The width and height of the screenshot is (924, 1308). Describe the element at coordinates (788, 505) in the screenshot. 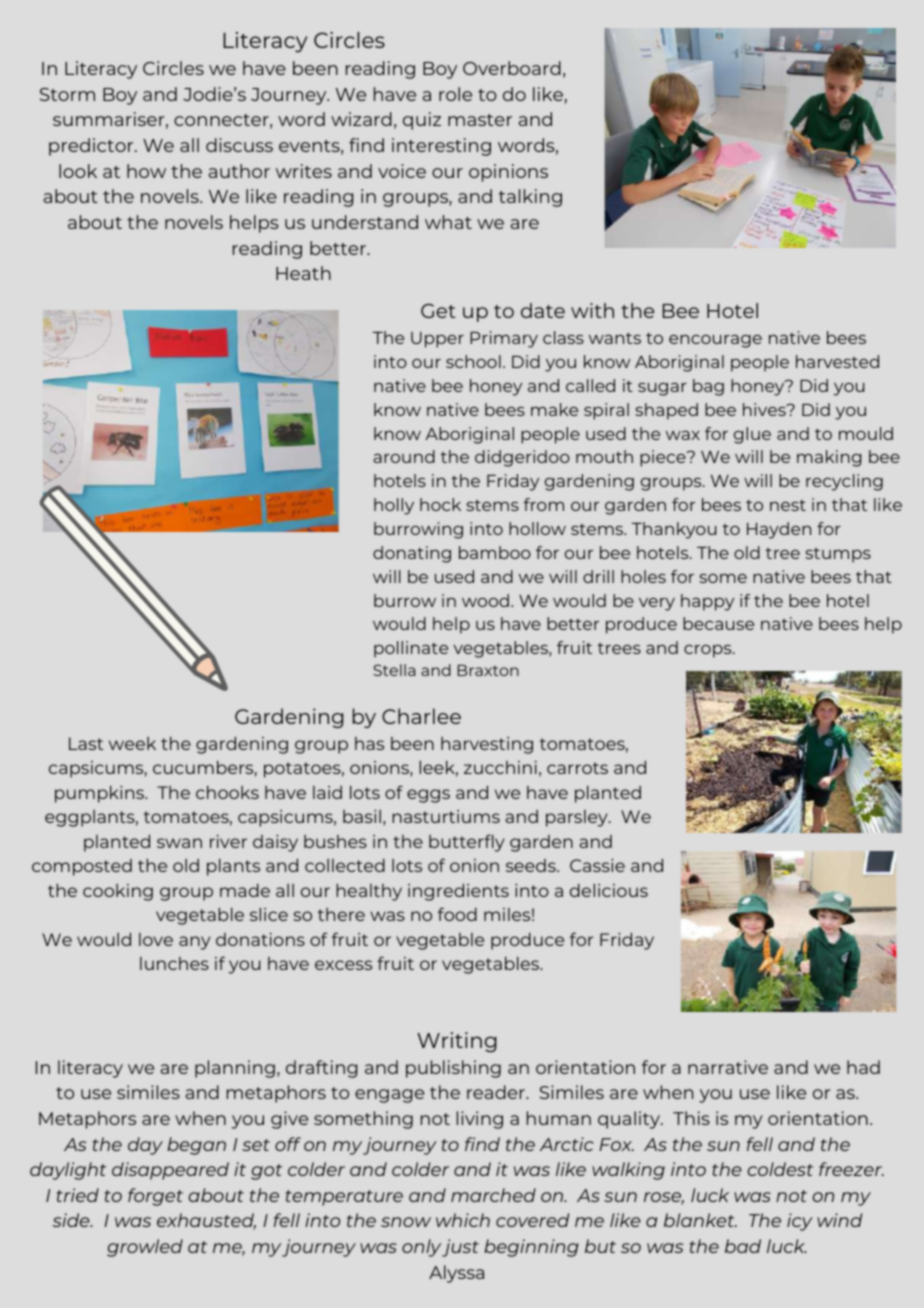

I see `nest` at that location.
